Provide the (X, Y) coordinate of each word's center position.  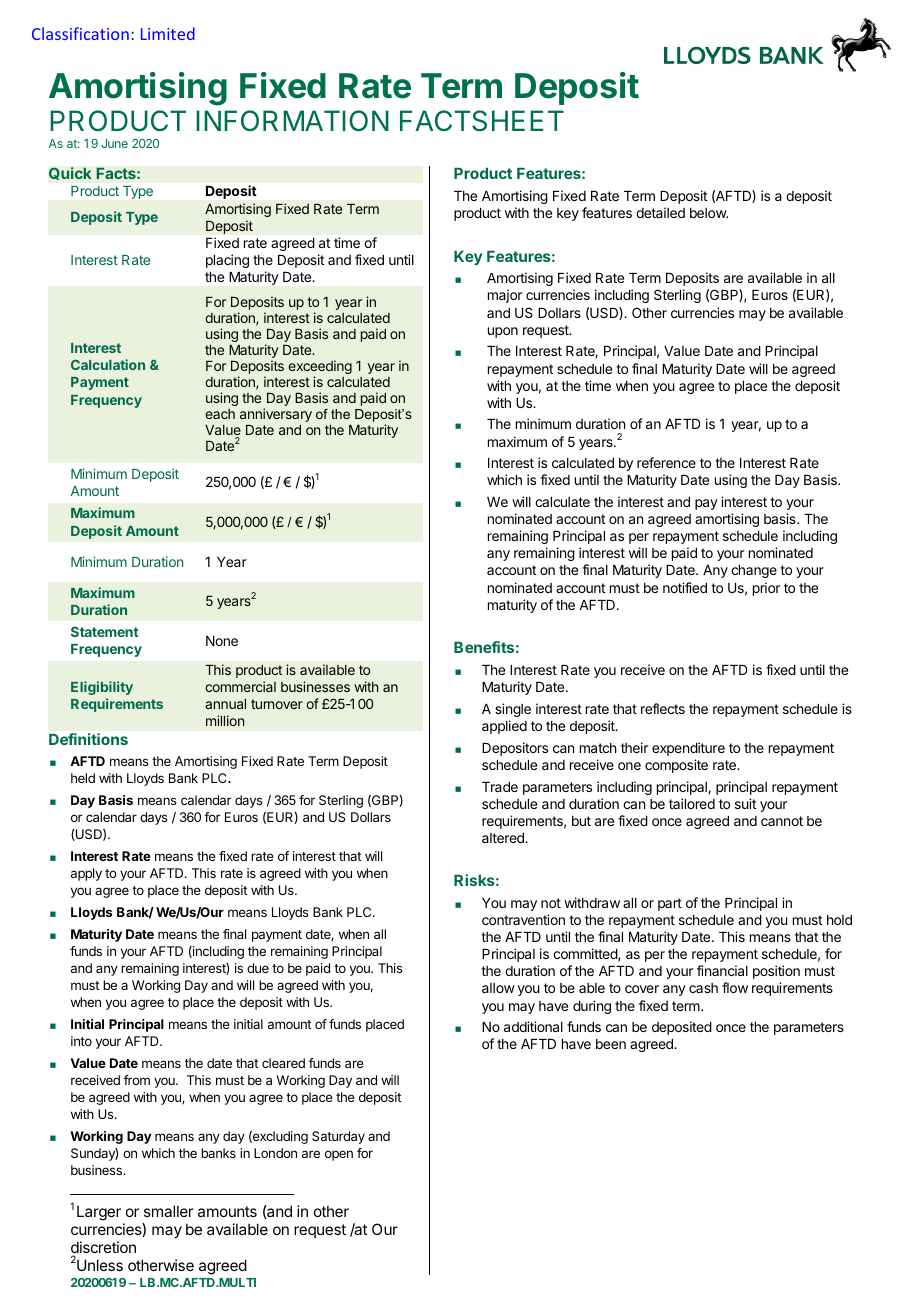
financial (722, 970)
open (339, 1155)
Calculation (108, 364)
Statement (105, 632)
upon (503, 332)
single (513, 710)
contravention (523, 919)
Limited (168, 33)
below (709, 213)
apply (86, 874)
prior (766, 589)
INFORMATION (292, 120)
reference (666, 462)
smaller (168, 1211)
